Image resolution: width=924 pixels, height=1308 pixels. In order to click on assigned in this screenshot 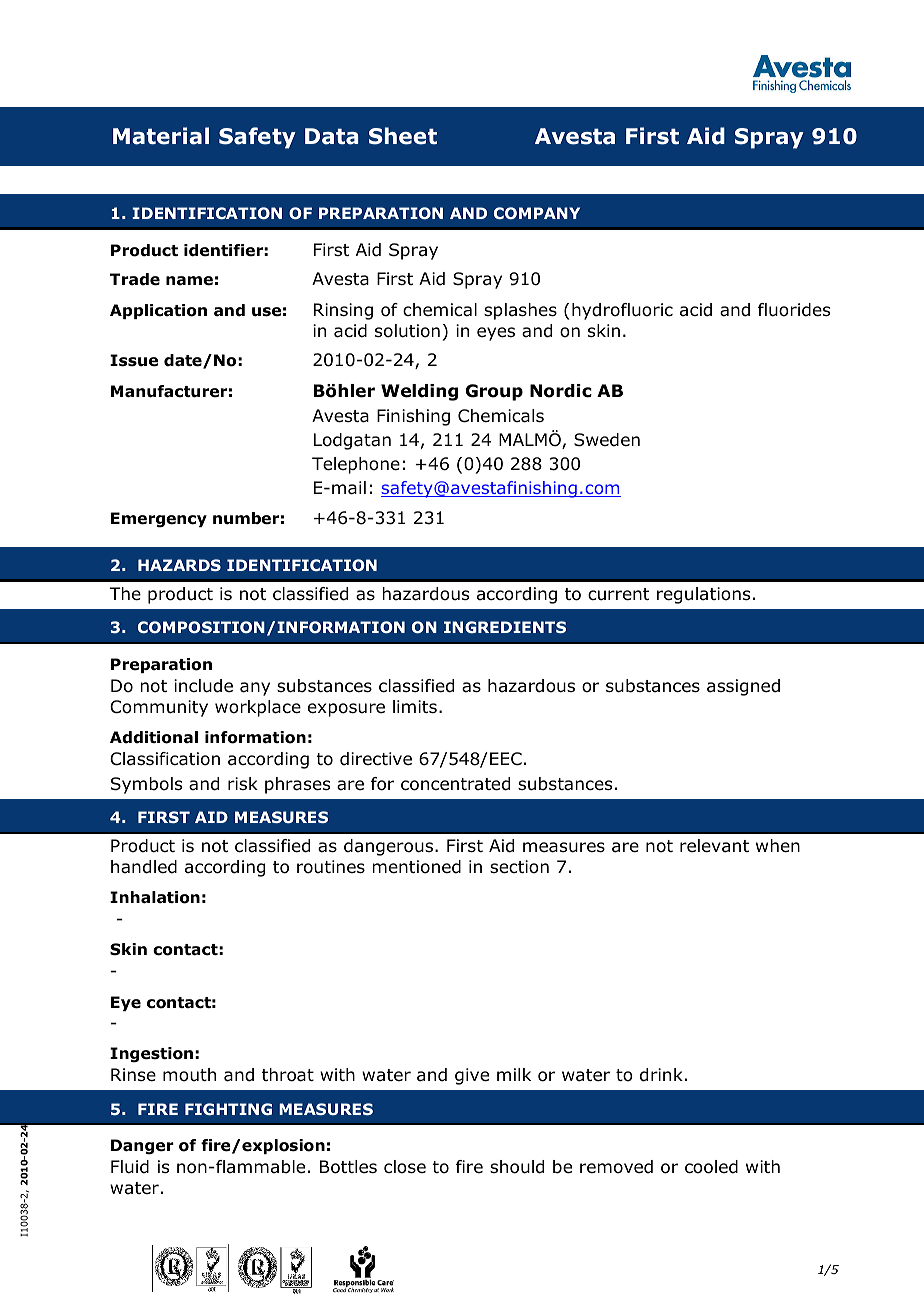, I will do `click(743, 687)`.
